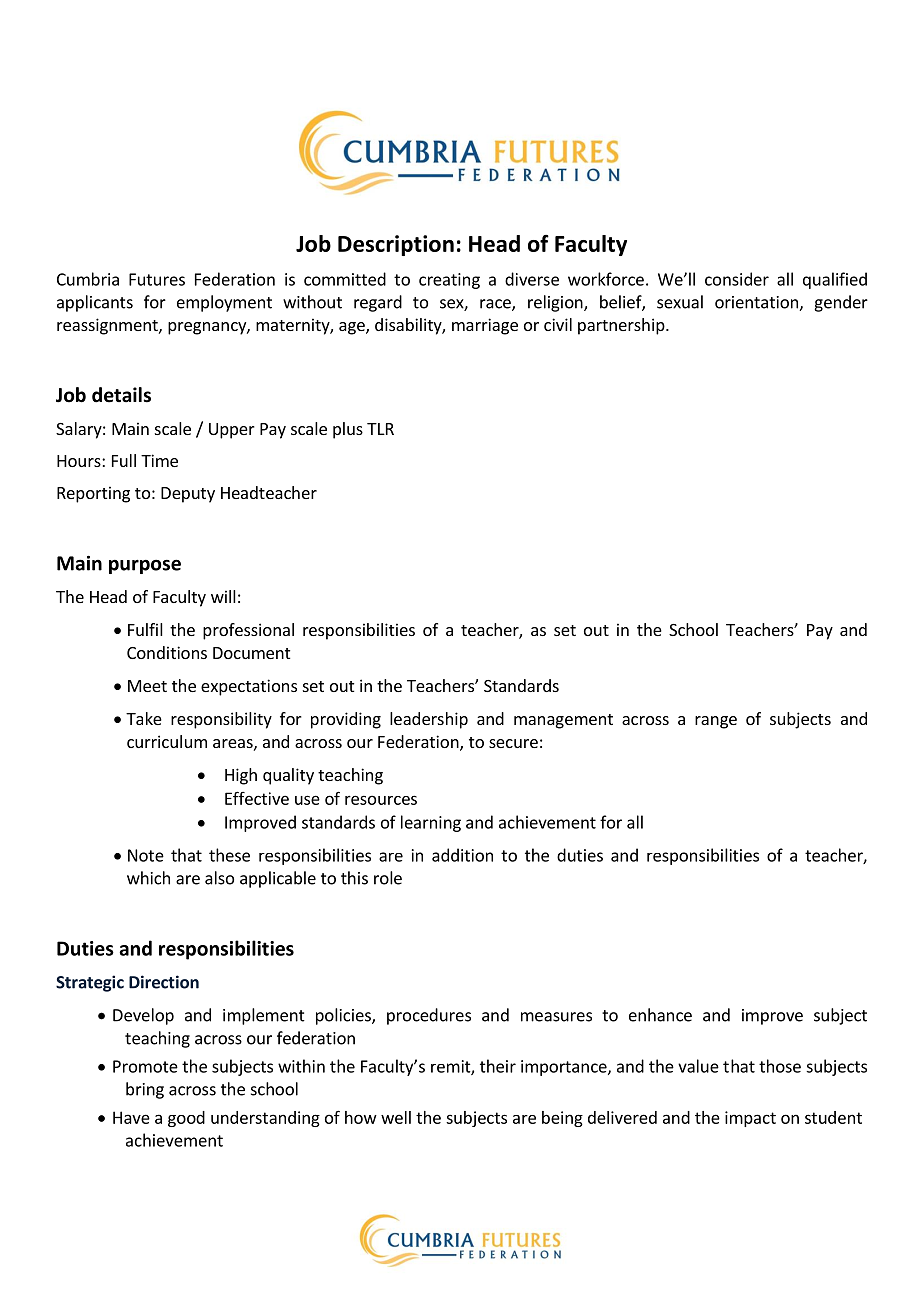  Describe the element at coordinates (145, 1090) in the page. I see `bring` at that location.
